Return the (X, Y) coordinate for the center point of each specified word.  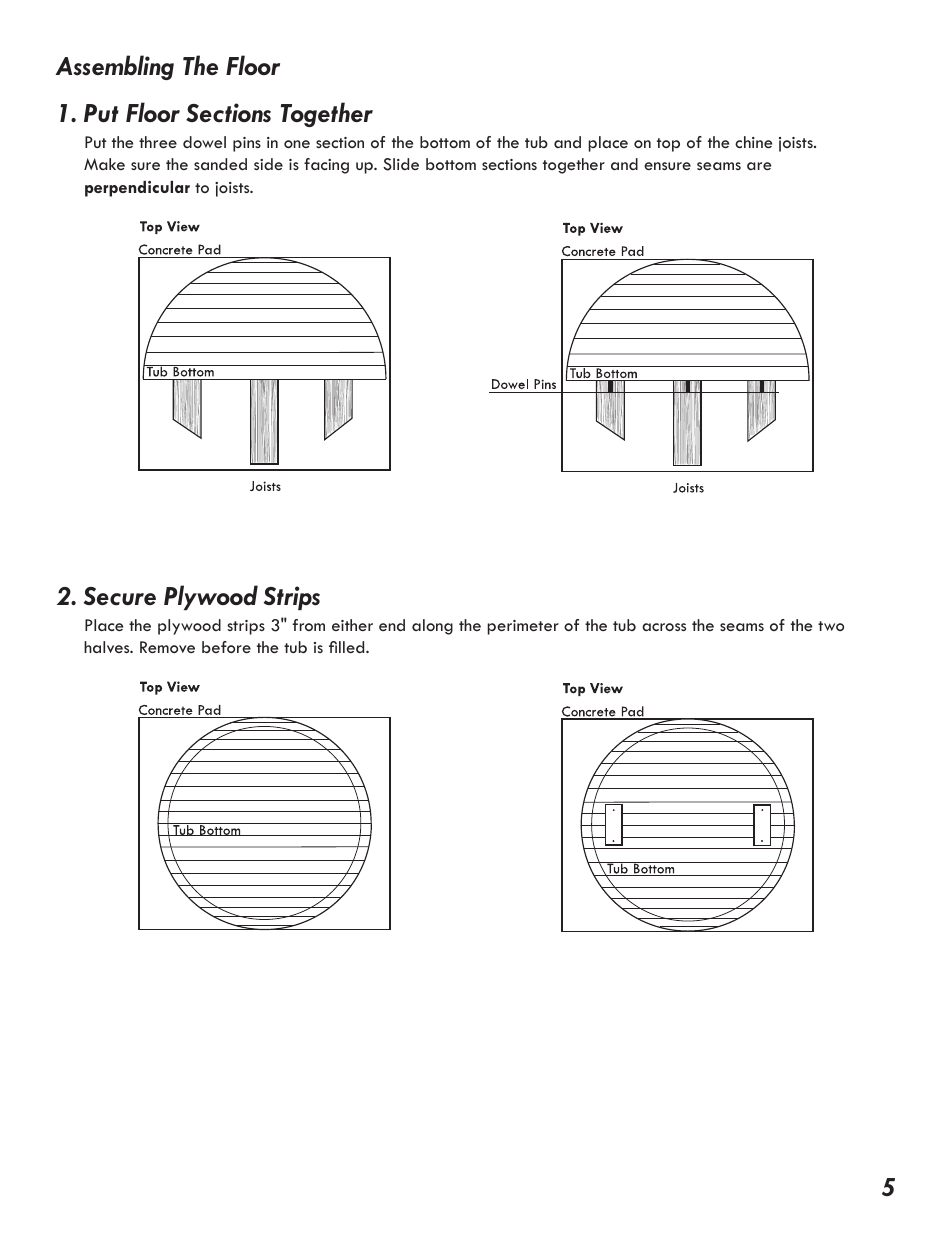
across (664, 627)
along (432, 627)
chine (753, 142)
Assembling (114, 67)
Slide (401, 164)
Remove (167, 647)
